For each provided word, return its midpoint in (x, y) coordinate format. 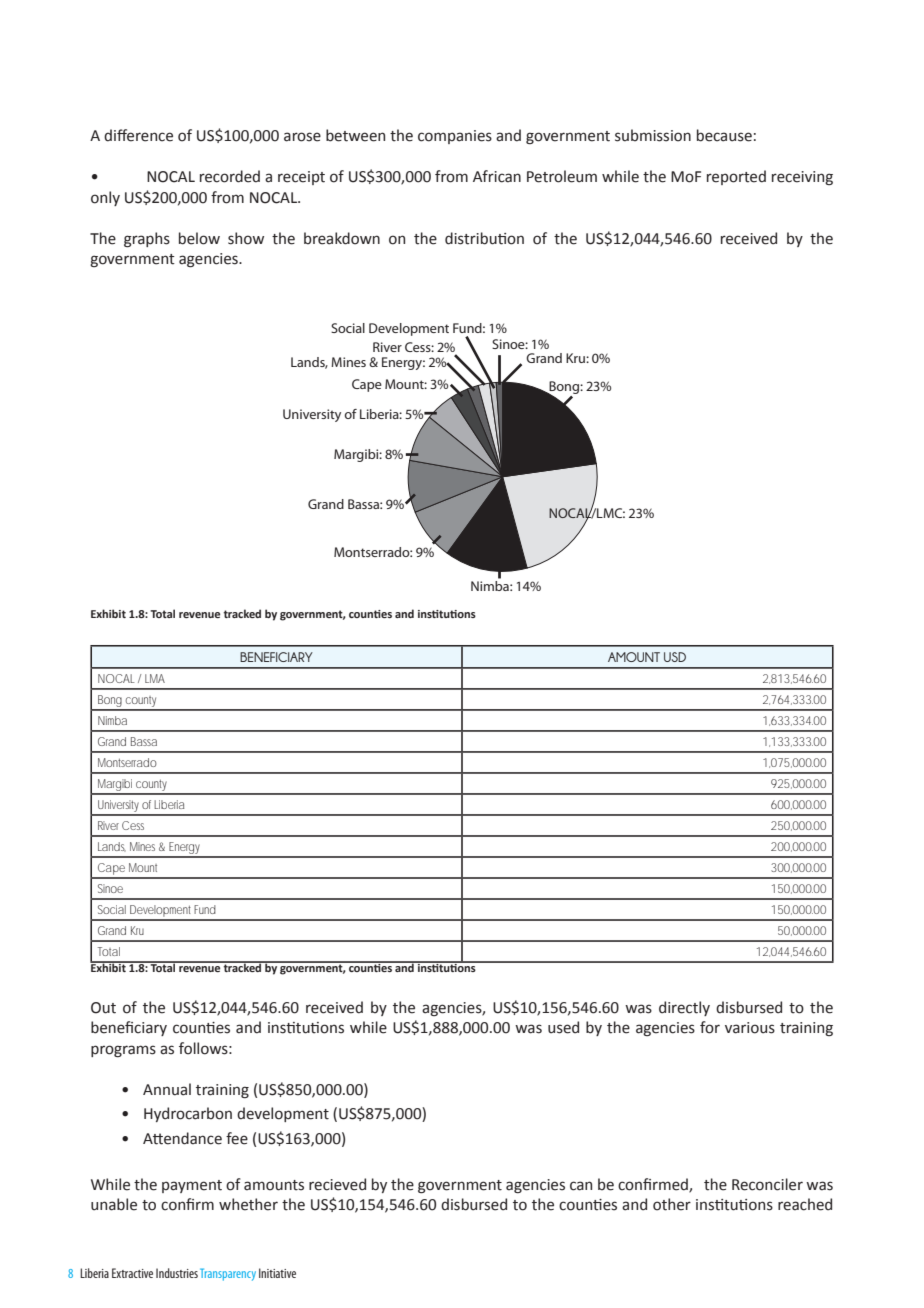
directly (684, 1008)
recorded (230, 176)
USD (675, 657)
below (199, 238)
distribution (484, 238)
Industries (177, 1273)
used (563, 1027)
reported (736, 177)
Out (103, 1008)
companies (455, 137)
